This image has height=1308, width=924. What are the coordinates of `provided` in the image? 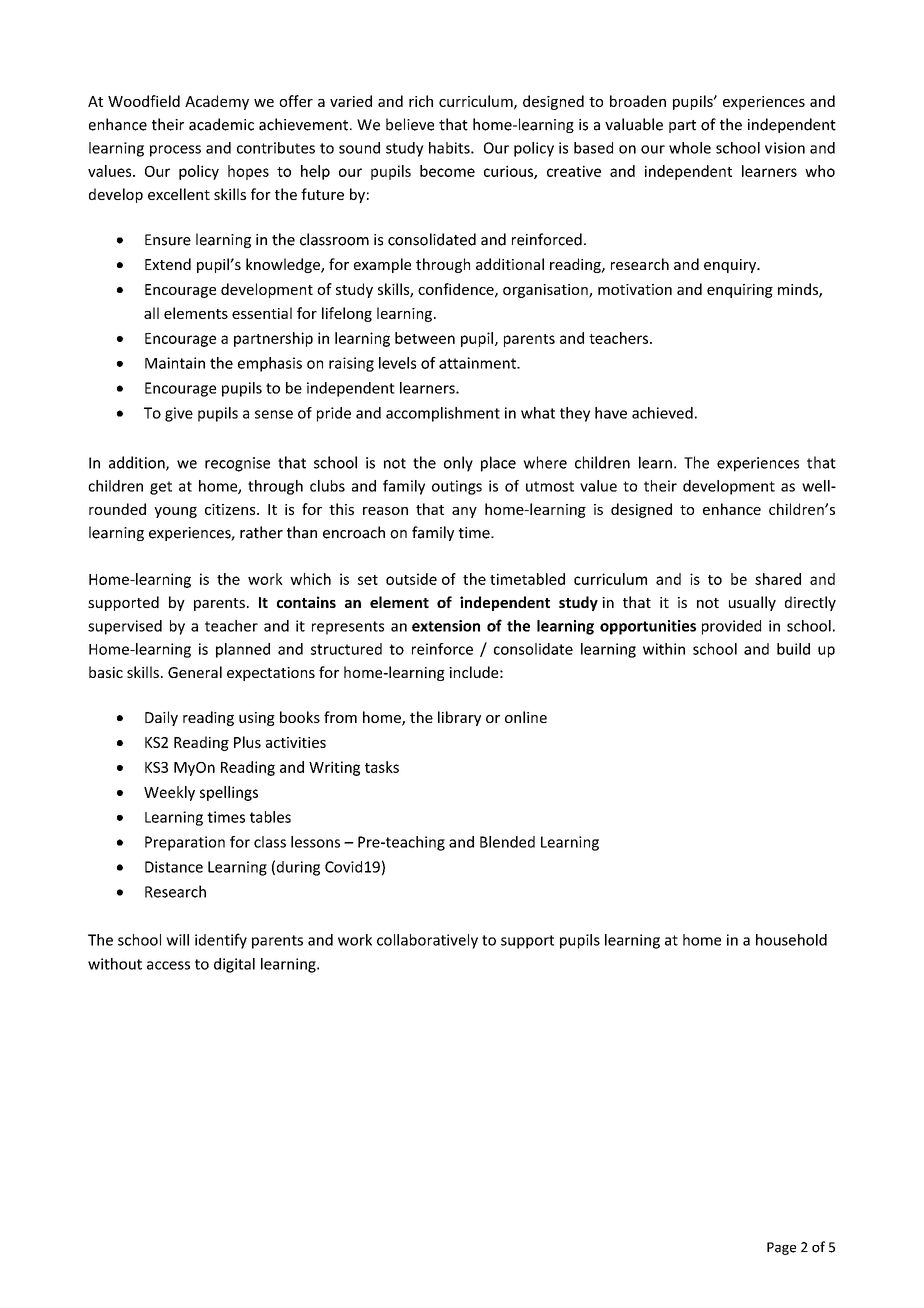 It's located at (731, 627).
